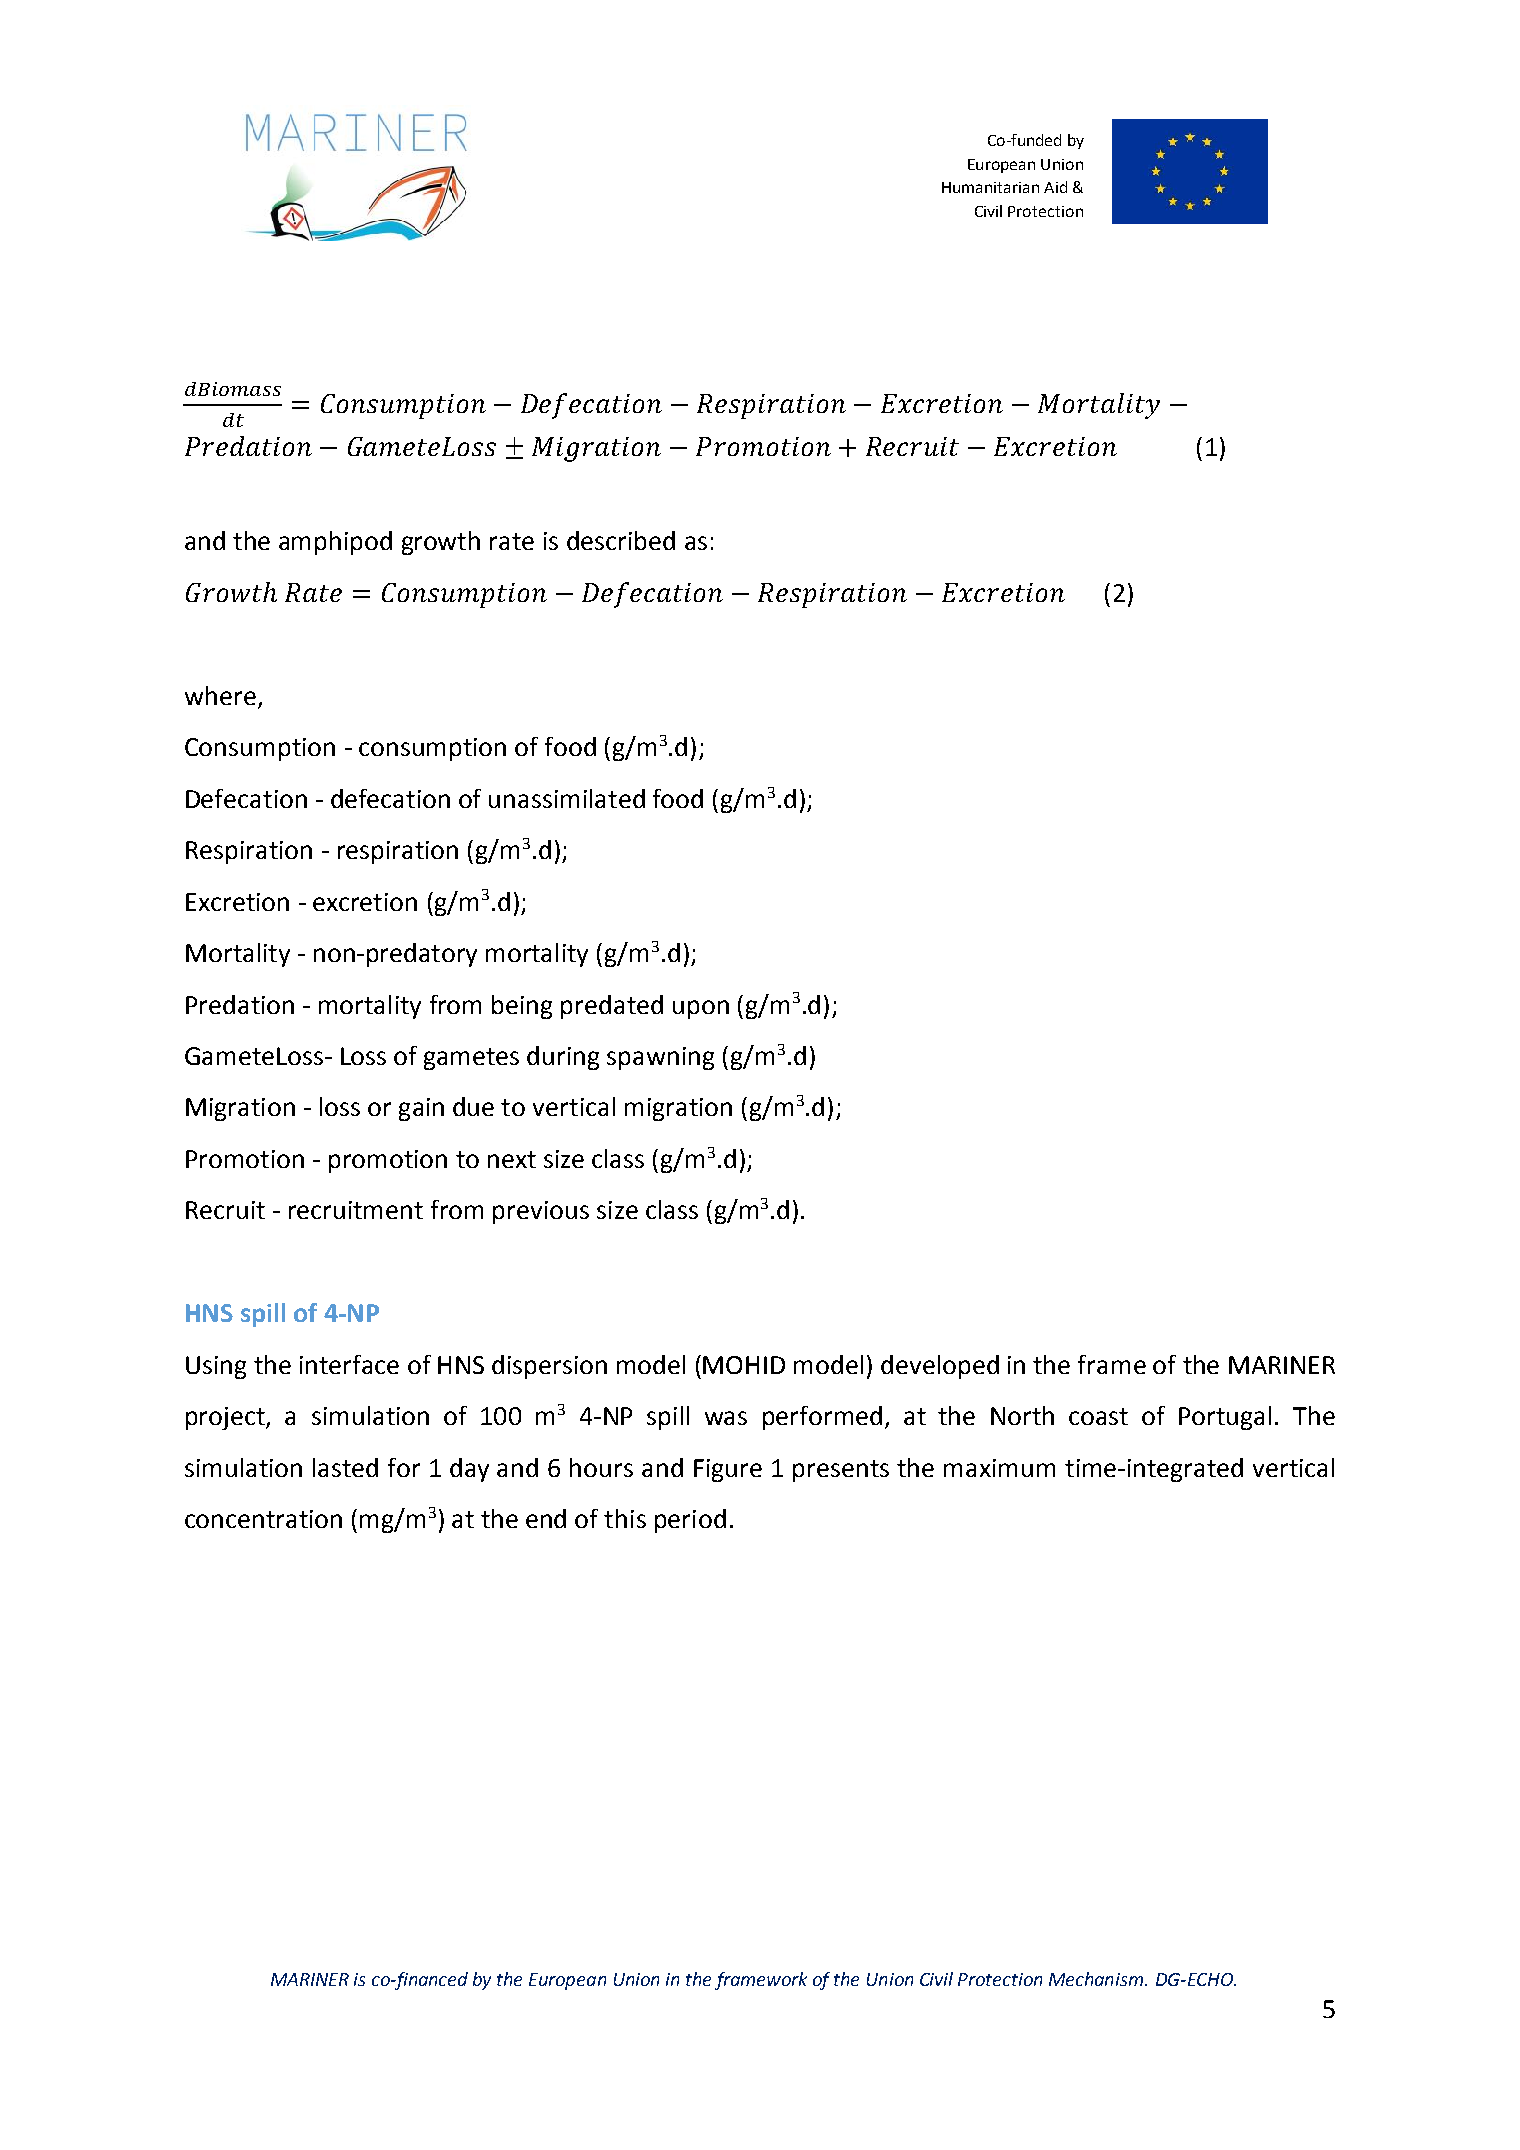  Describe the element at coordinates (263, 1519) in the document. I see `concentration` at that location.
